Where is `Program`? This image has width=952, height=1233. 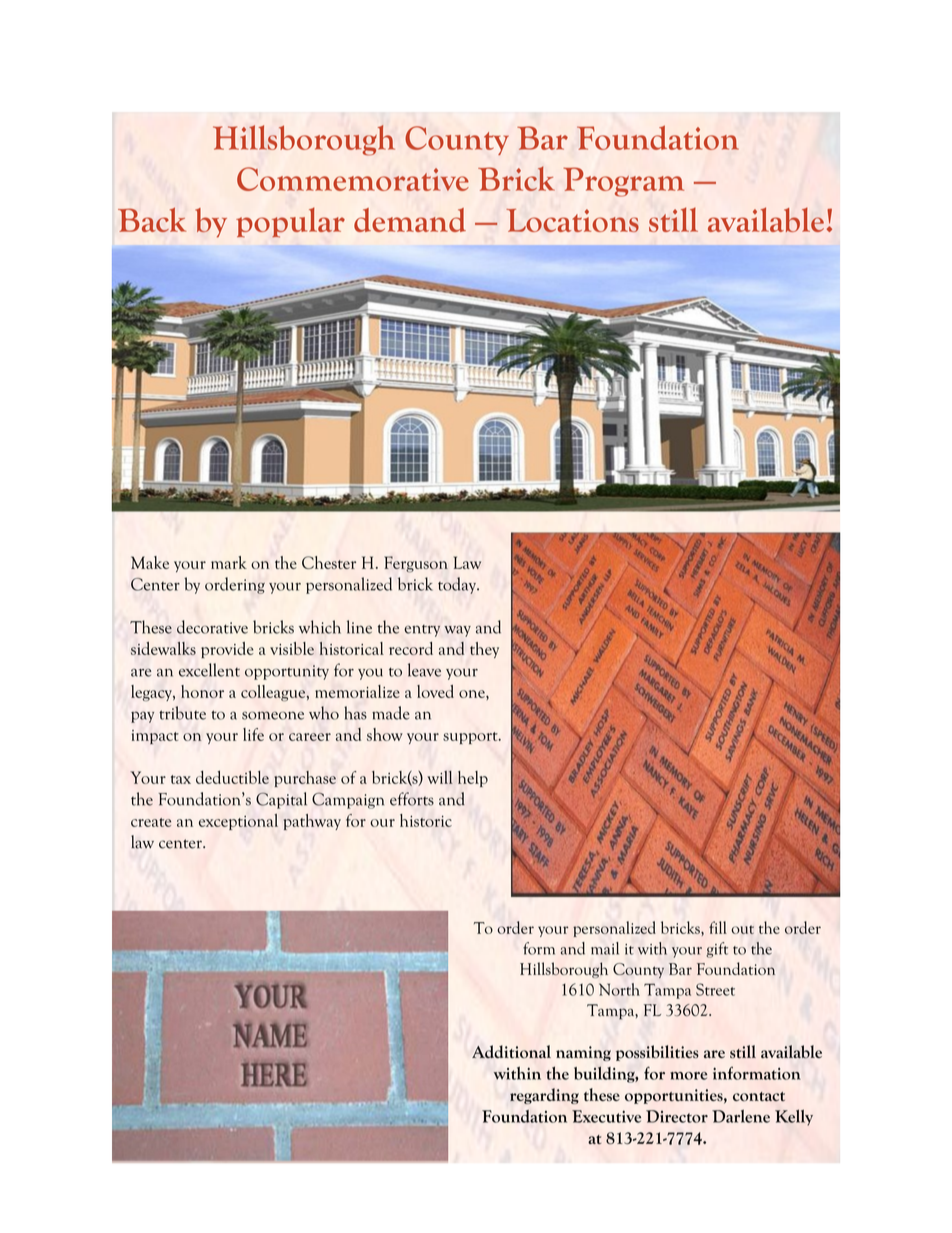 Program is located at coordinates (623, 182).
